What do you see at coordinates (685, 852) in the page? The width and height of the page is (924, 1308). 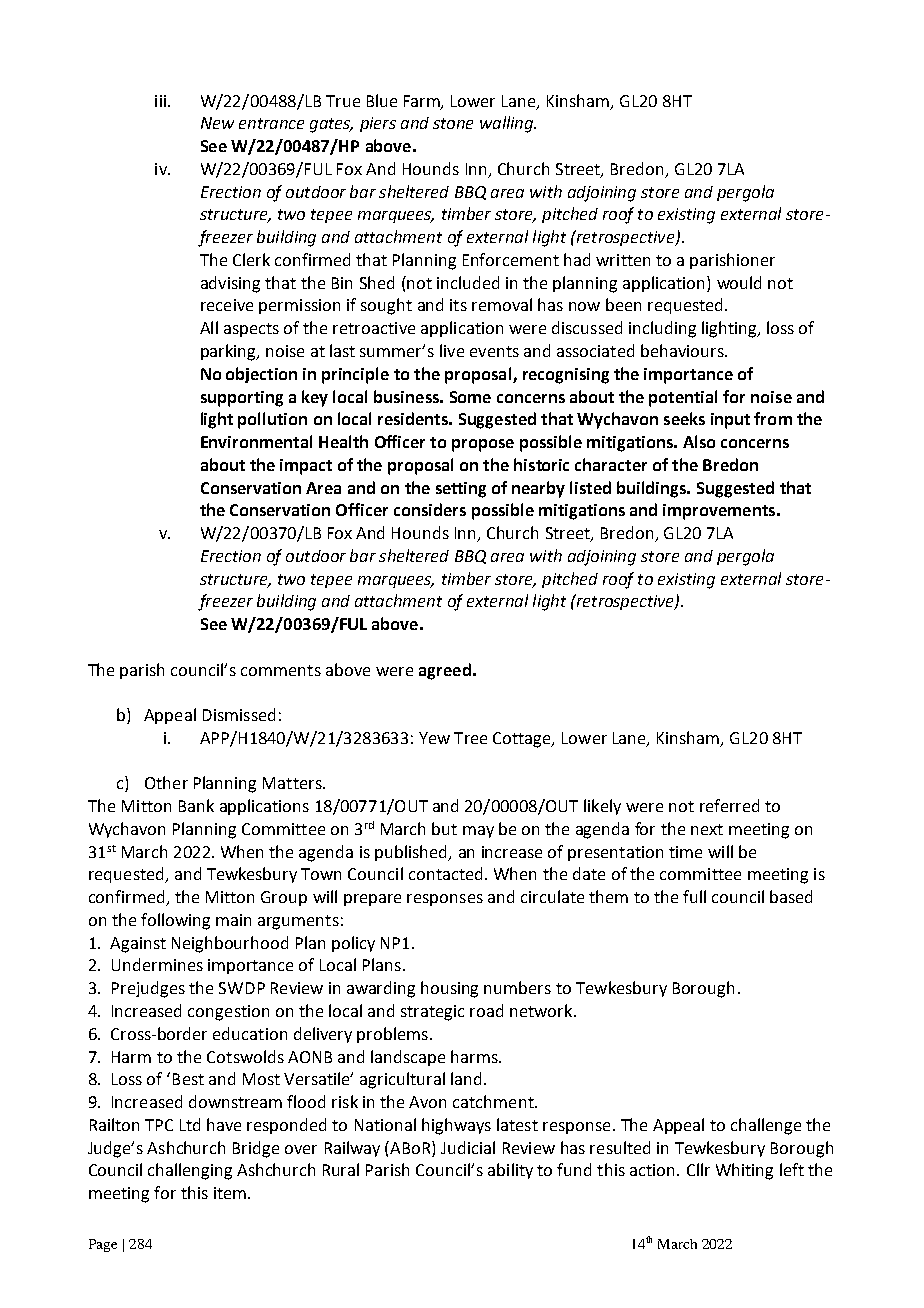 I see `time` at bounding box center [685, 852].
